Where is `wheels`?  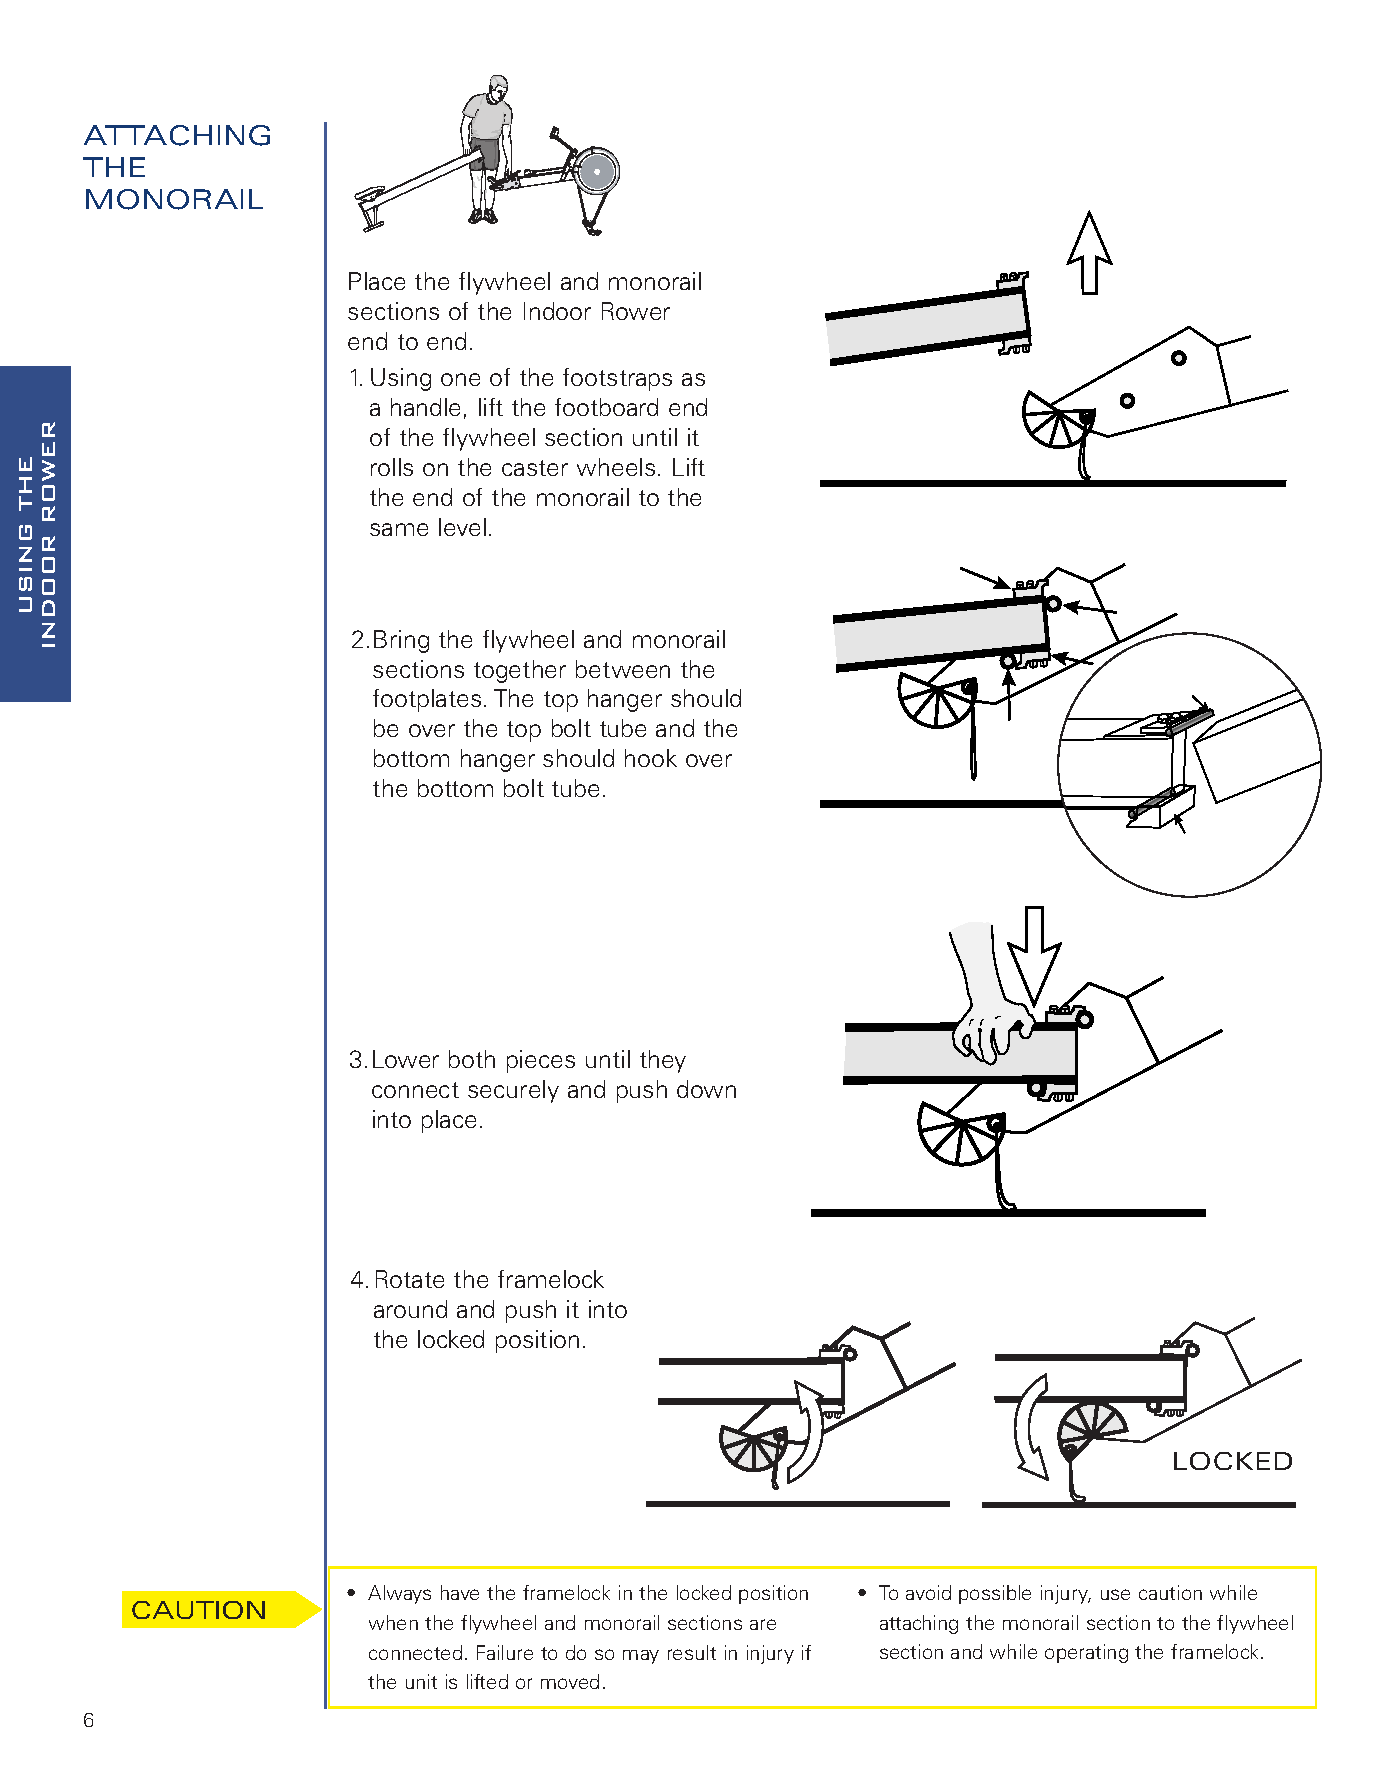
wheels is located at coordinates (616, 467).
